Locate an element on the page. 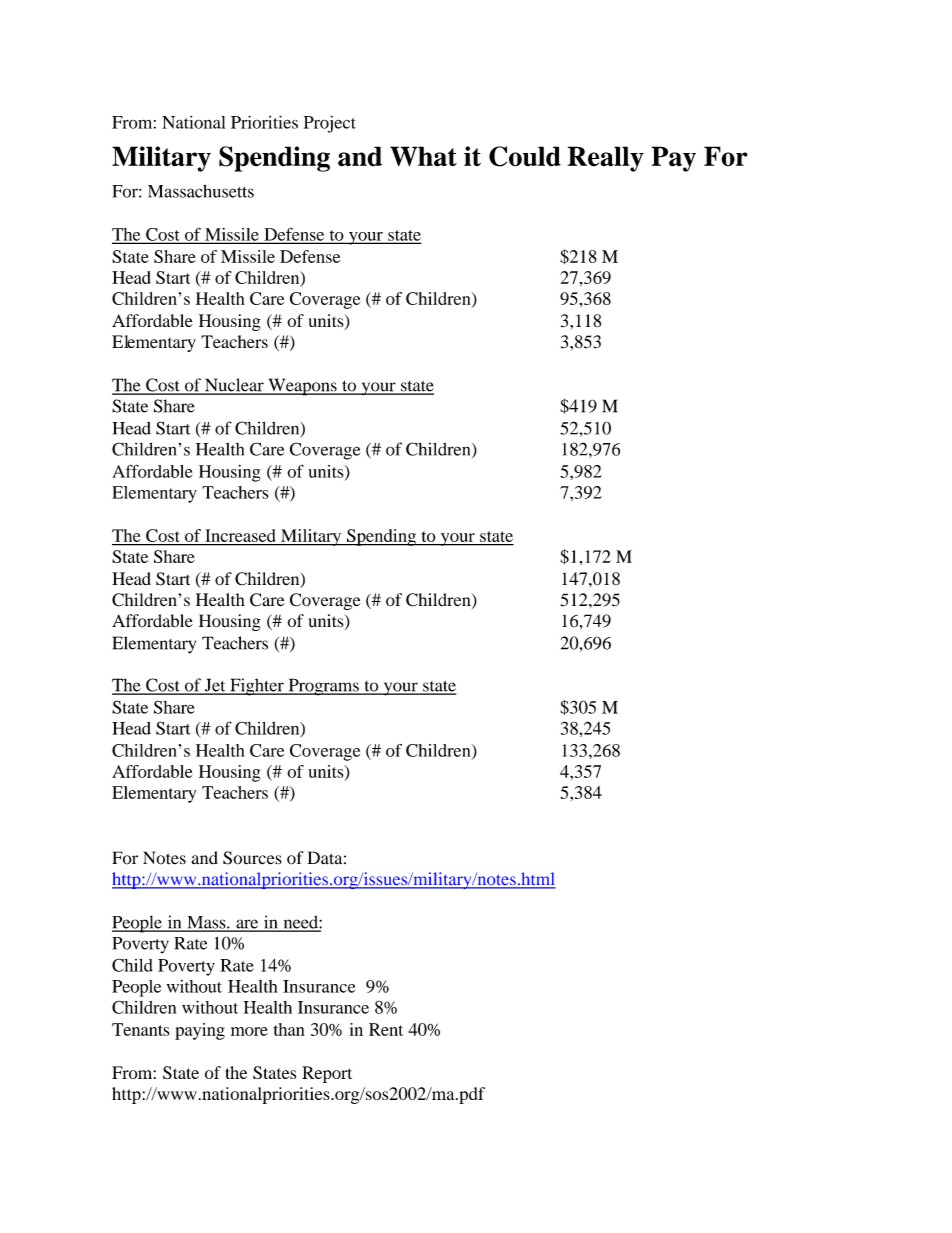 This page has width=952, height=1233. Report is located at coordinates (327, 1074).
